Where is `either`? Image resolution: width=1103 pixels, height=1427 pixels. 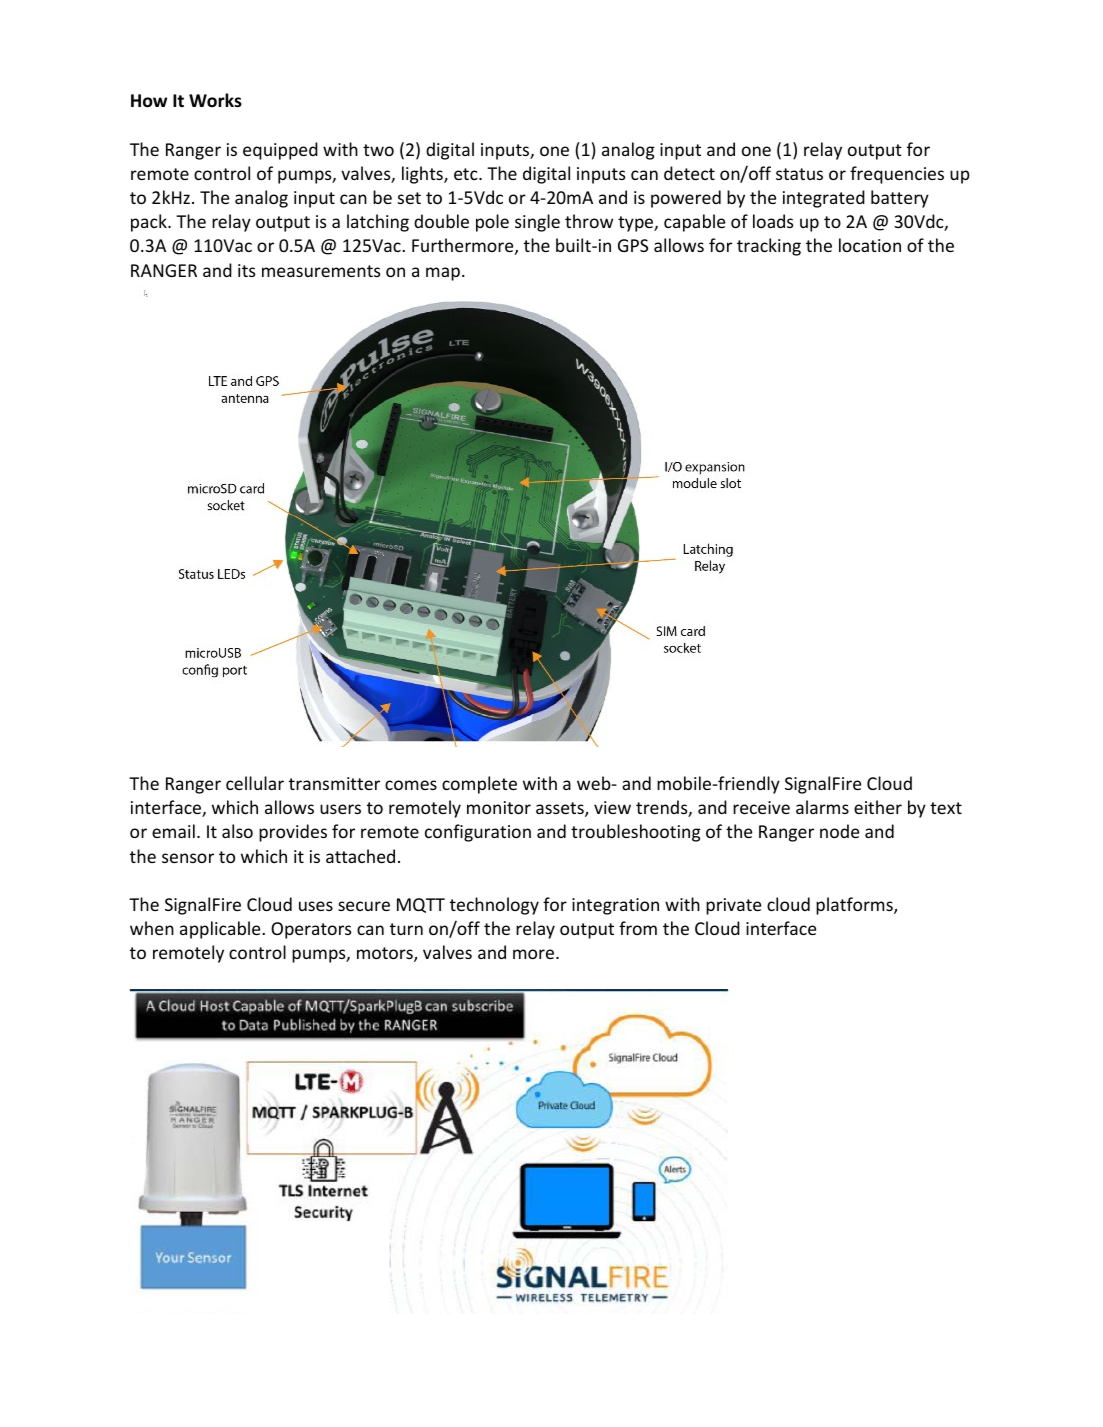
either is located at coordinates (878, 807).
